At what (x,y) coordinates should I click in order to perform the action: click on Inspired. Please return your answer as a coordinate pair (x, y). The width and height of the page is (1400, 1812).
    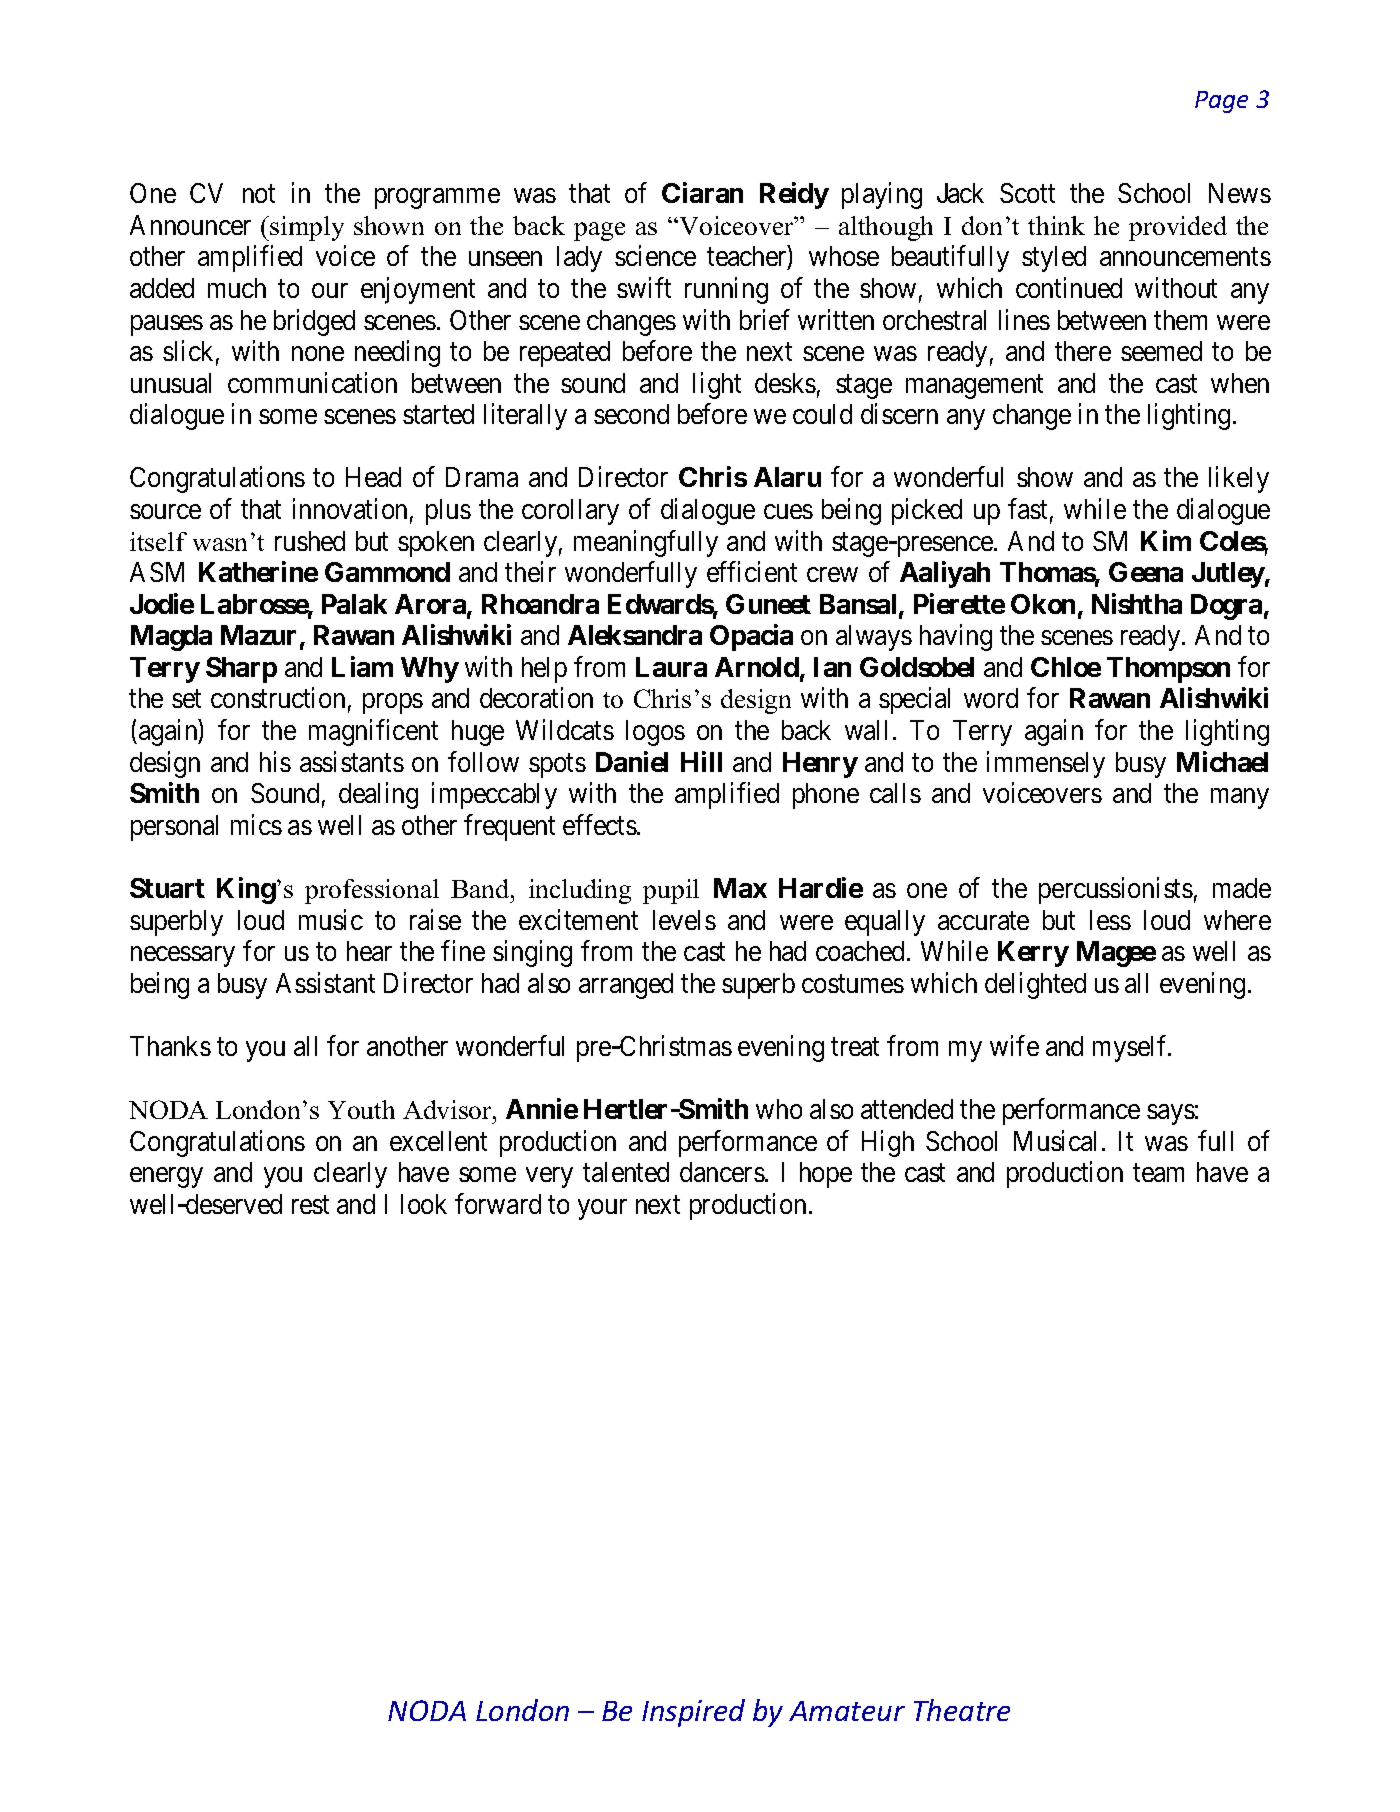
    Looking at the image, I should click on (693, 1713).
